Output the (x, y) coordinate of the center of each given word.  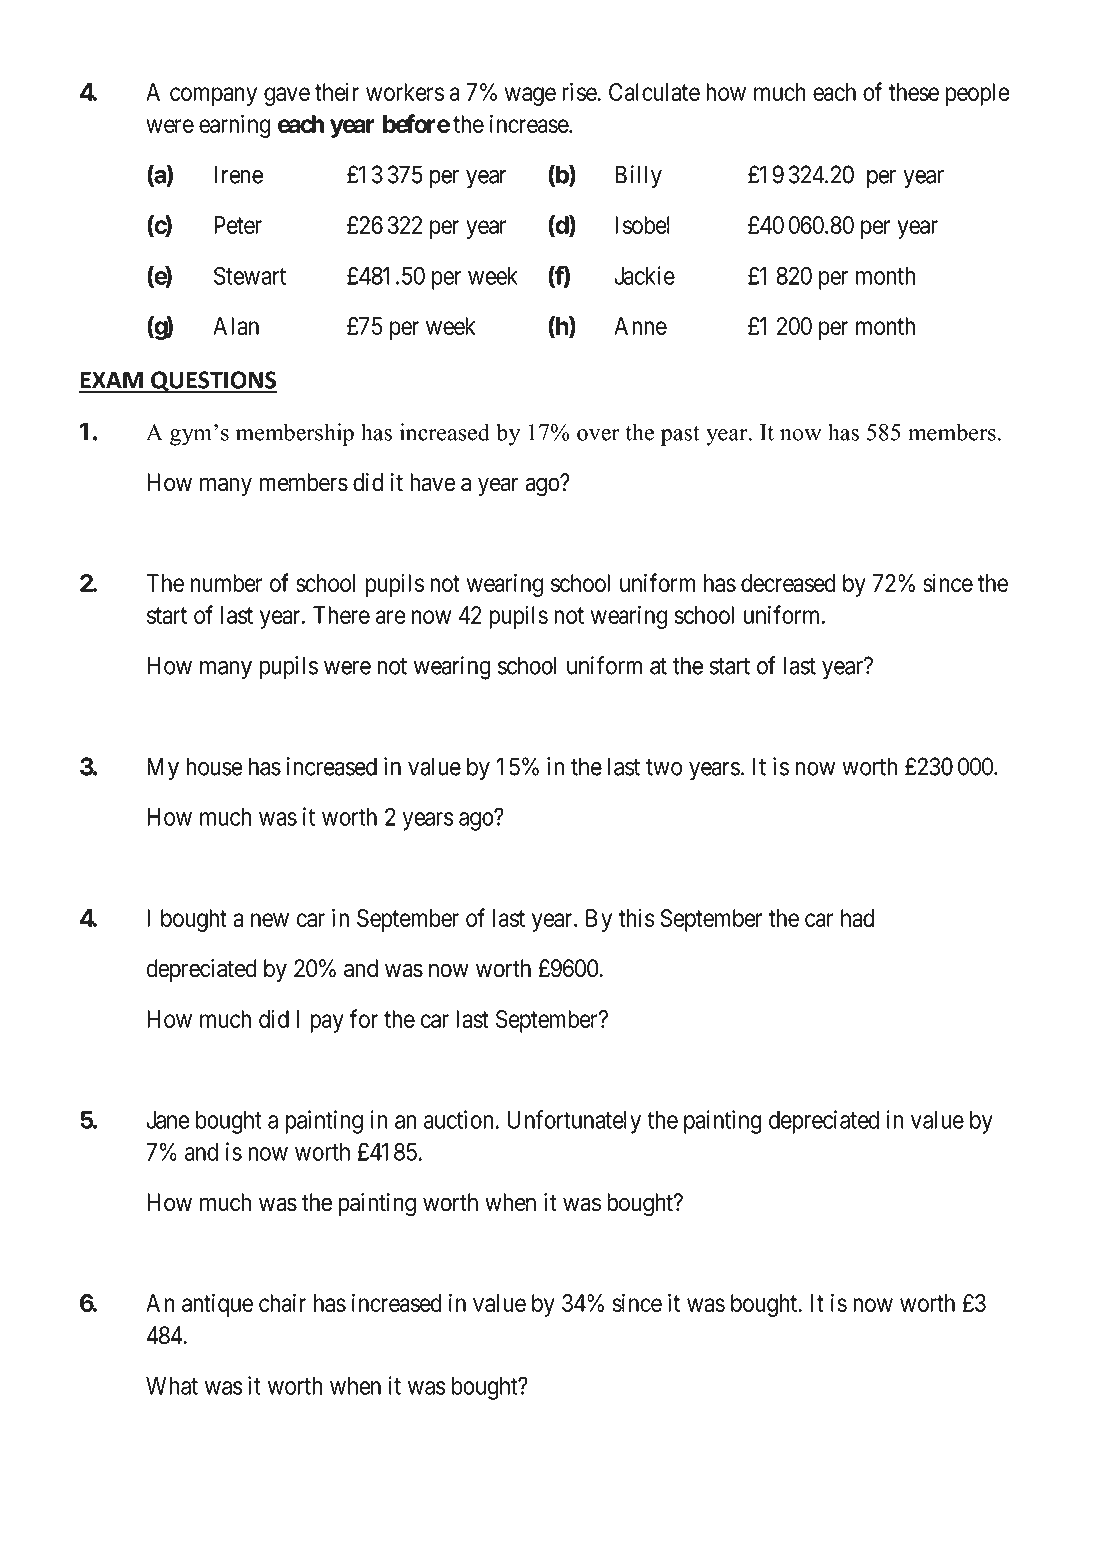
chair (282, 1302)
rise (580, 91)
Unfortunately (574, 1122)
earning (235, 126)
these (914, 92)
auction (460, 1119)
